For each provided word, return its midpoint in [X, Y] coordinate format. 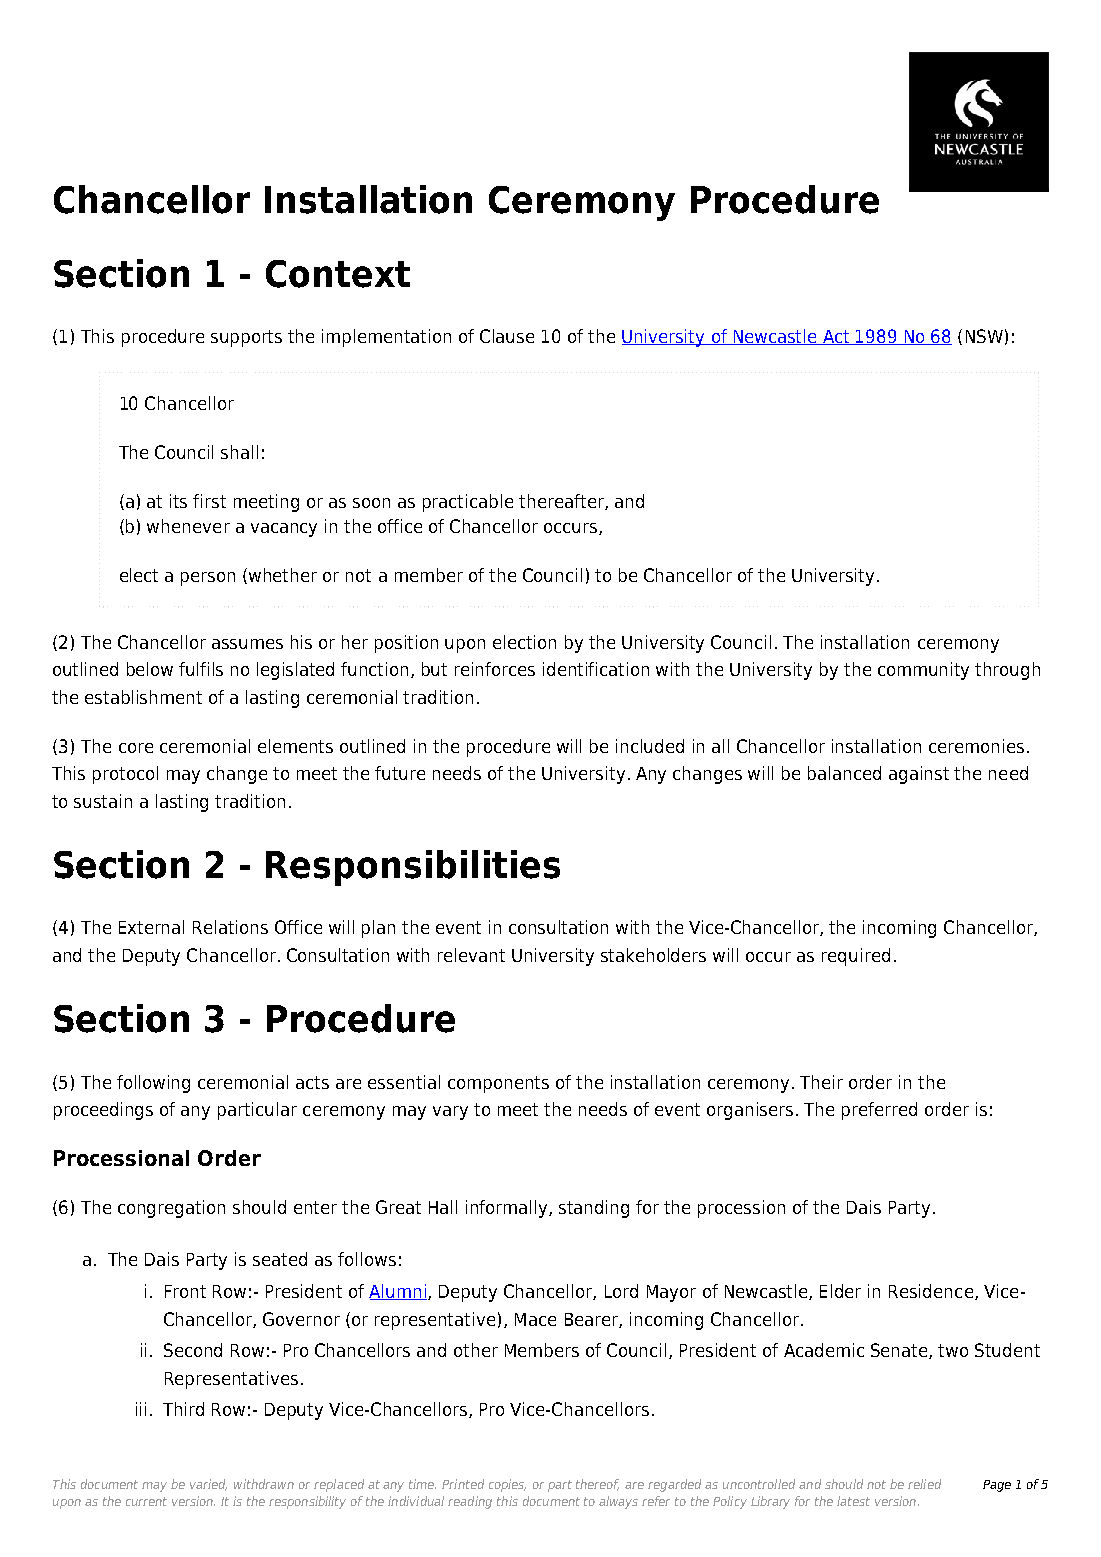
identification [596, 669]
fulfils [201, 669]
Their [821, 1082]
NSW [984, 336]
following [153, 1084]
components [498, 1084]
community [923, 671]
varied [208, 1485]
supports [246, 338]
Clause [507, 336]
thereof [597, 1485]
